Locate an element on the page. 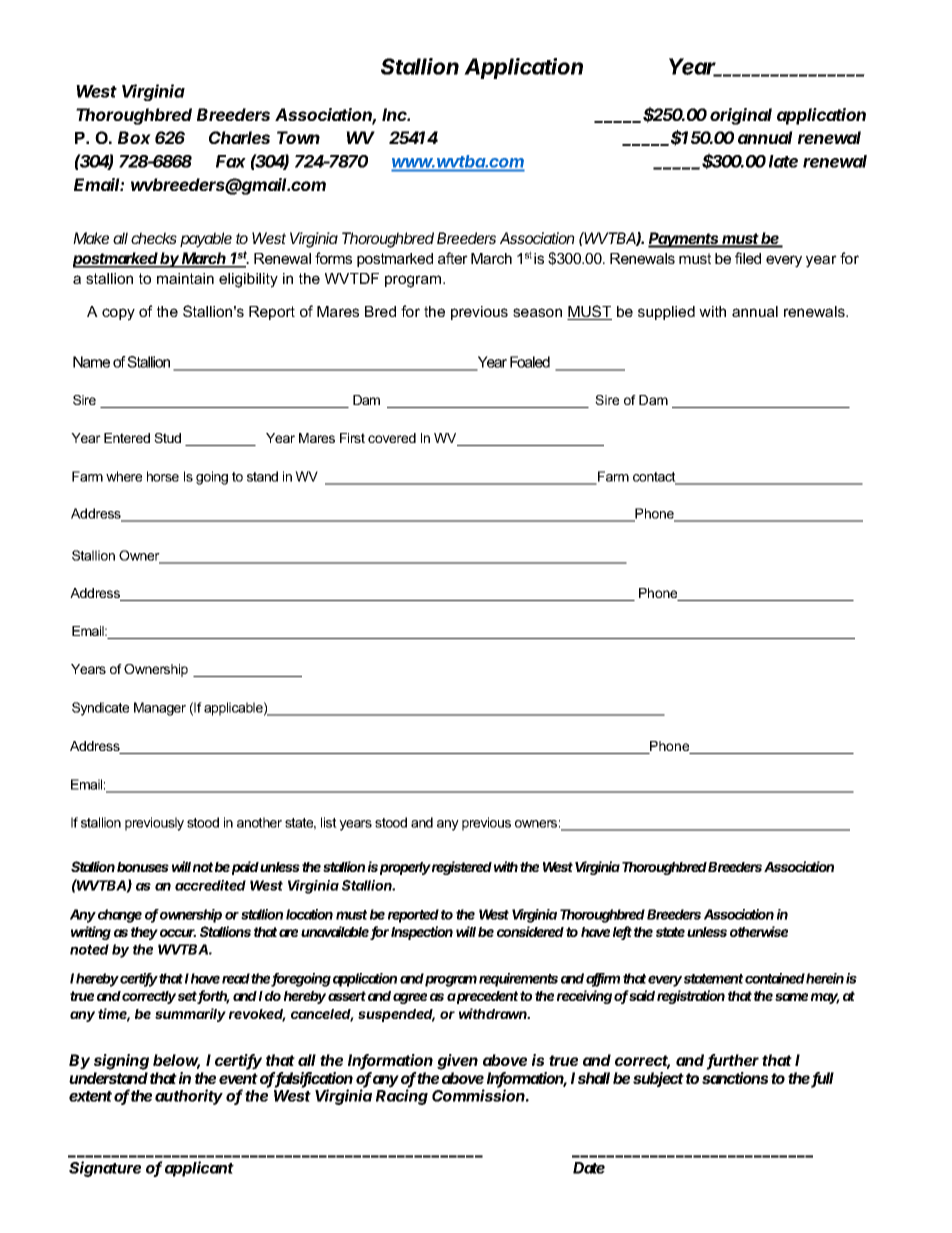 The height and width of the document is (1233, 952). Box is located at coordinates (134, 137).
